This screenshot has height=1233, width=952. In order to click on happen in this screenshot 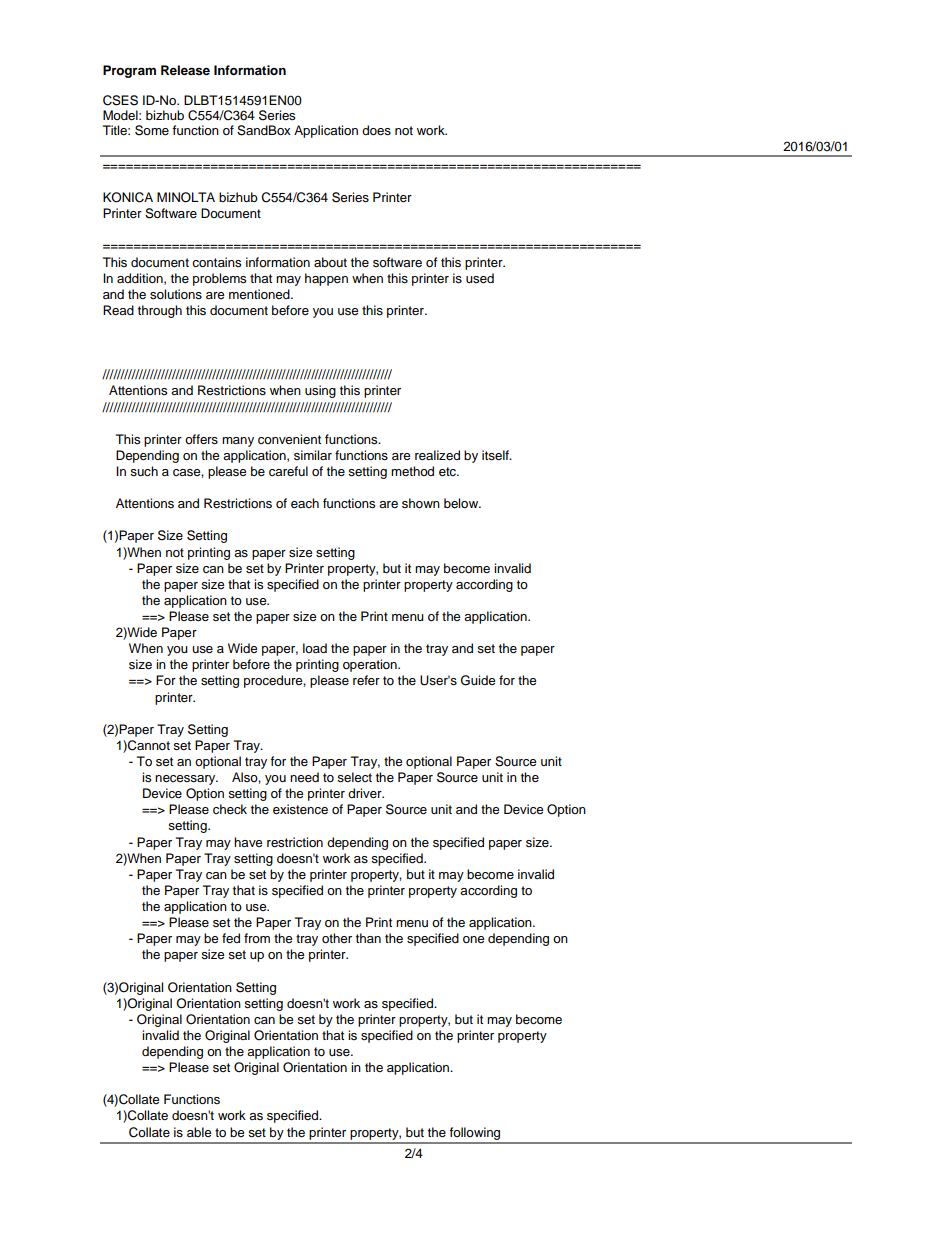, I will do `click(326, 279)`.
